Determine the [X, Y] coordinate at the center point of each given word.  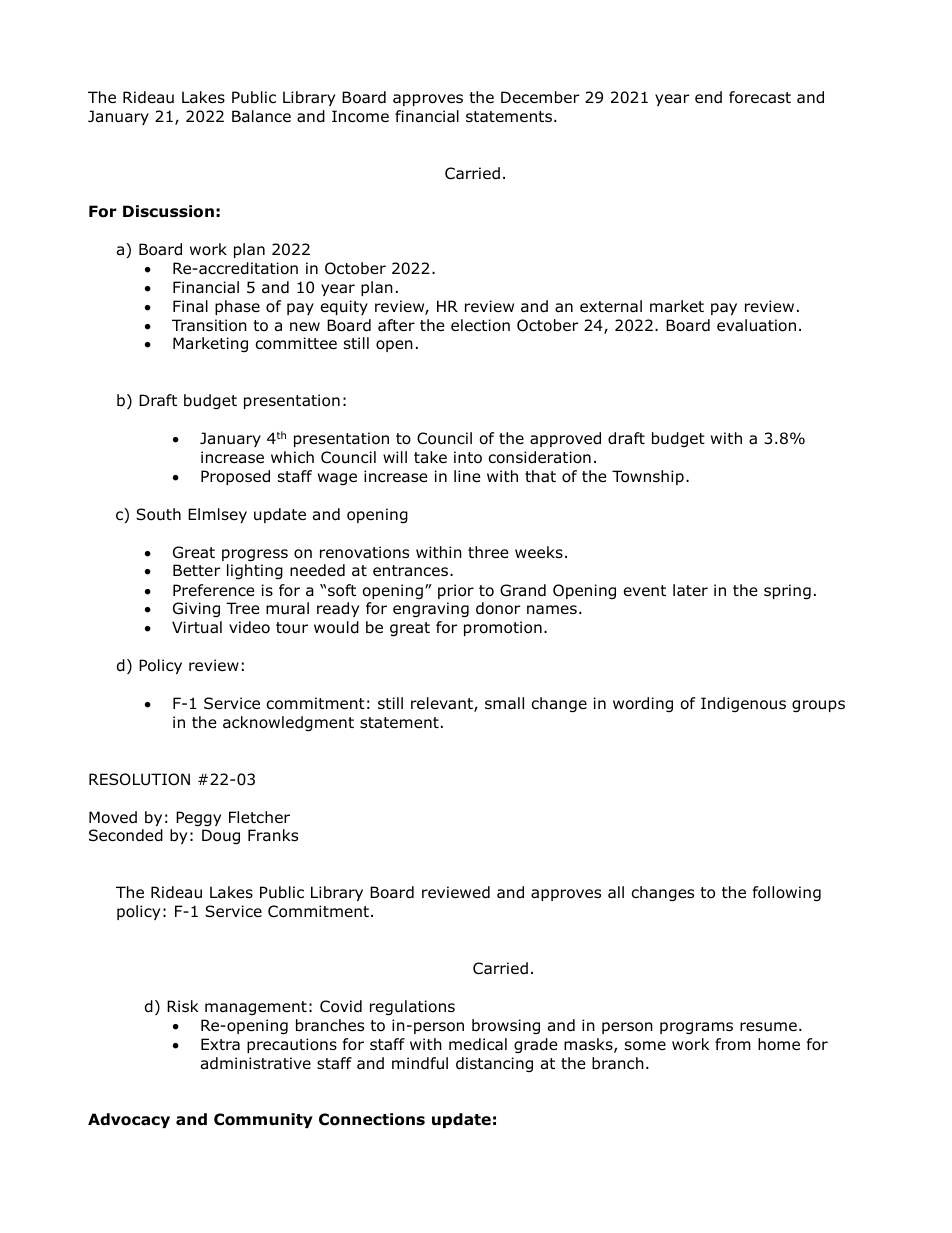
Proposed [235, 477]
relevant [443, 704]
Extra [220, 1044]
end [708, 97]
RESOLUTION [139, 779]
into [468, 457]
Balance [261, 116]
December [540, 97]
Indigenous [743, 704]
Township [648, 477]
